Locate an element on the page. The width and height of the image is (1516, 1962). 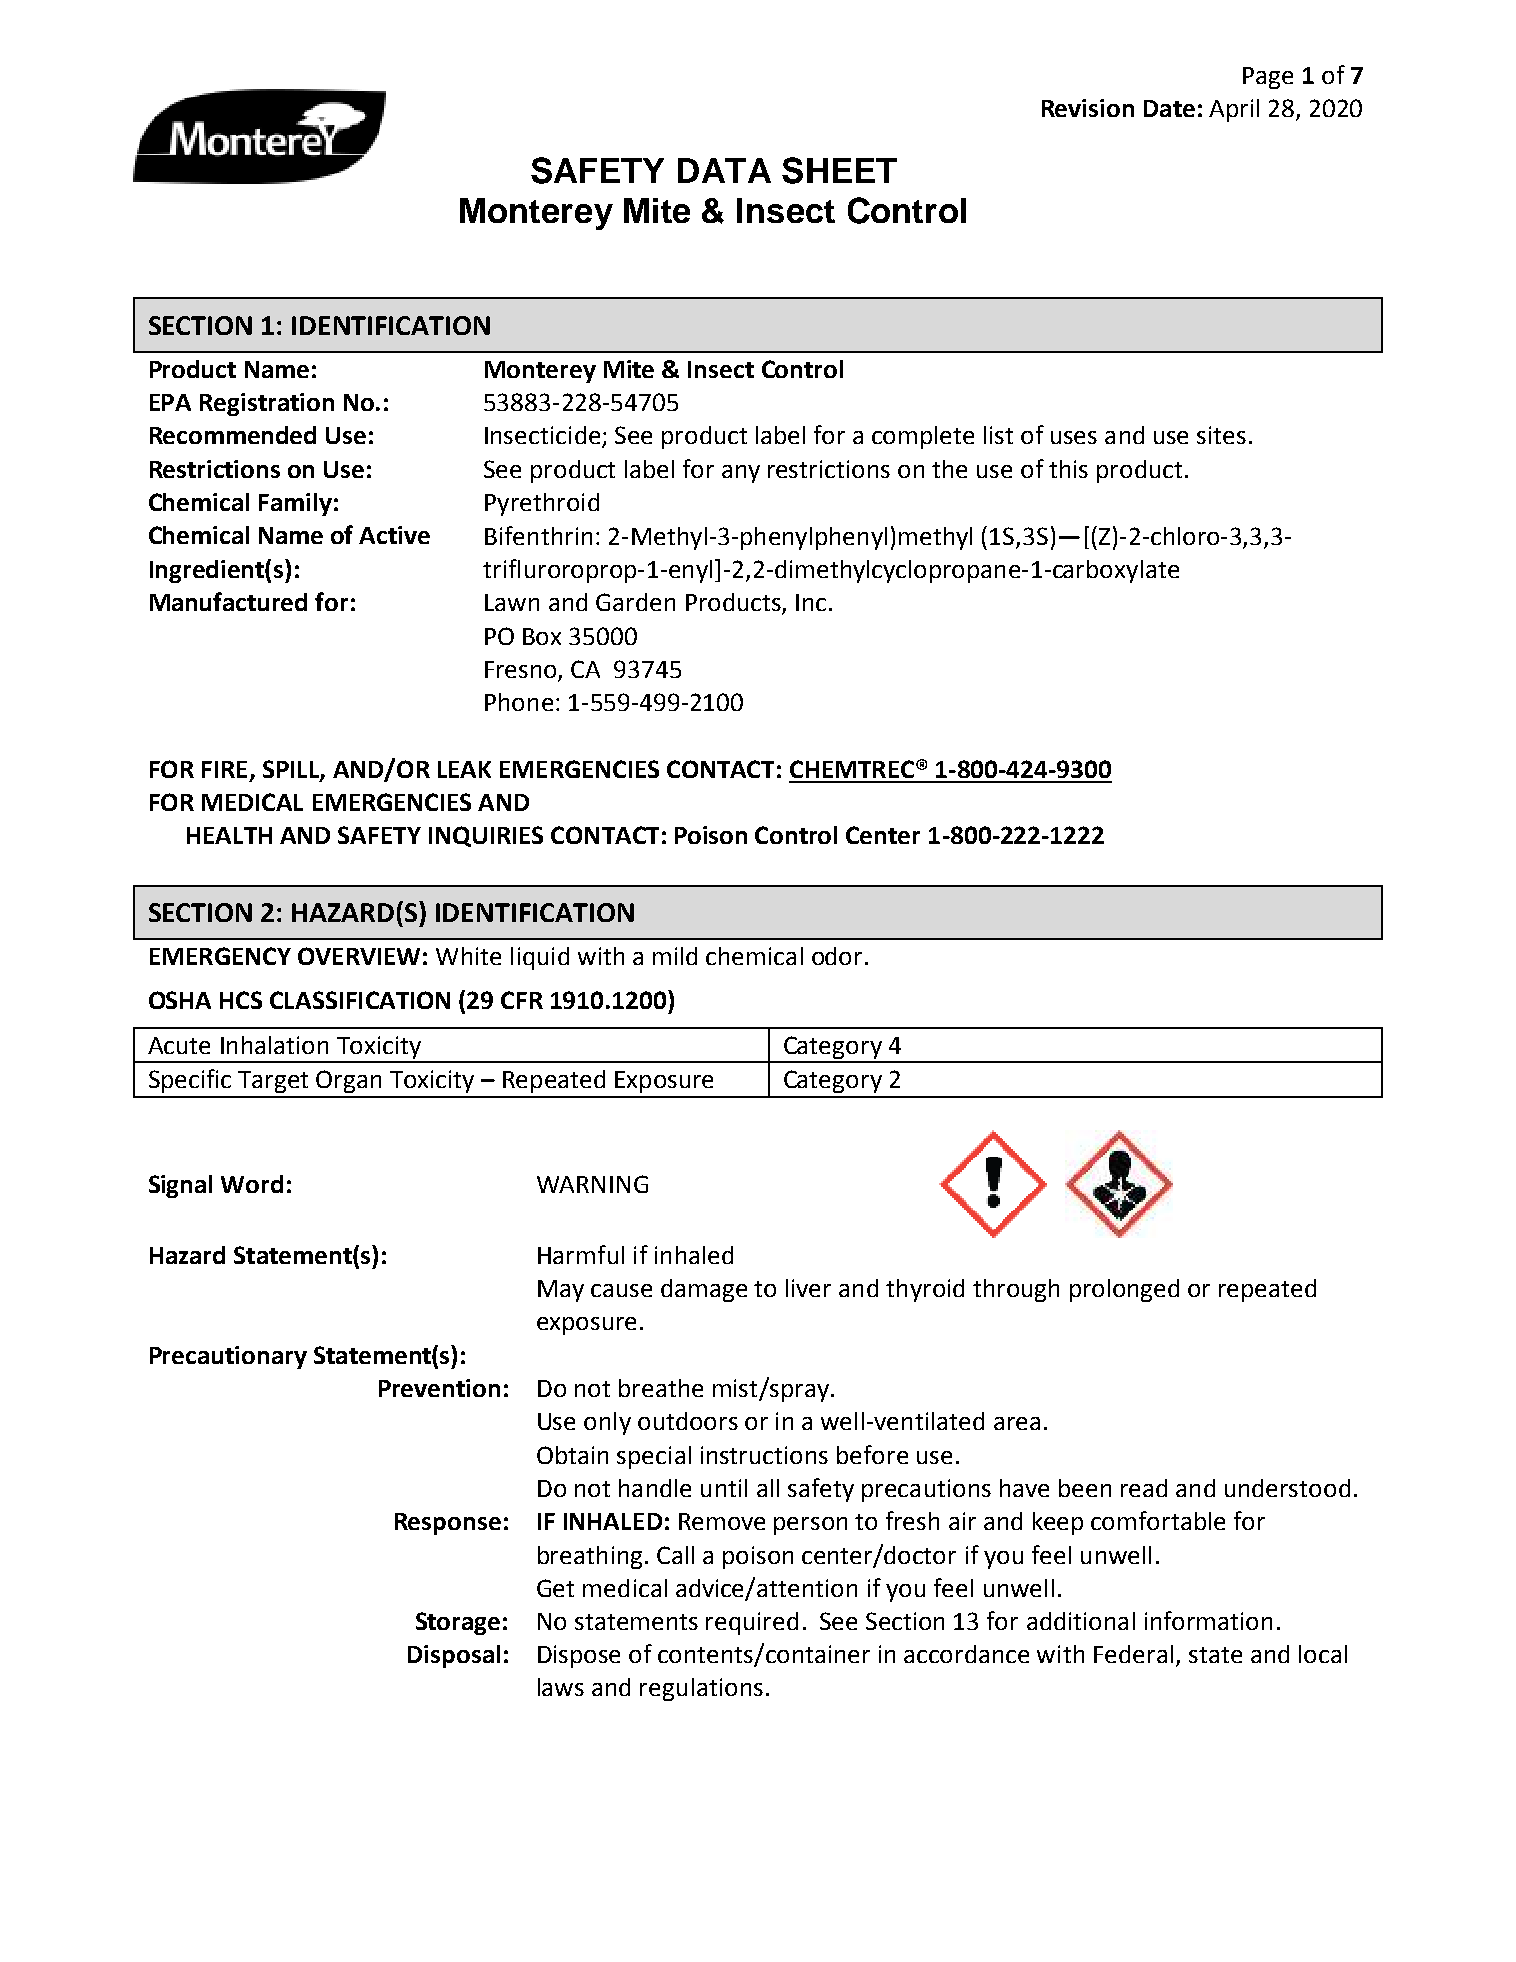
information is located at coordinates (1208, 1620).
